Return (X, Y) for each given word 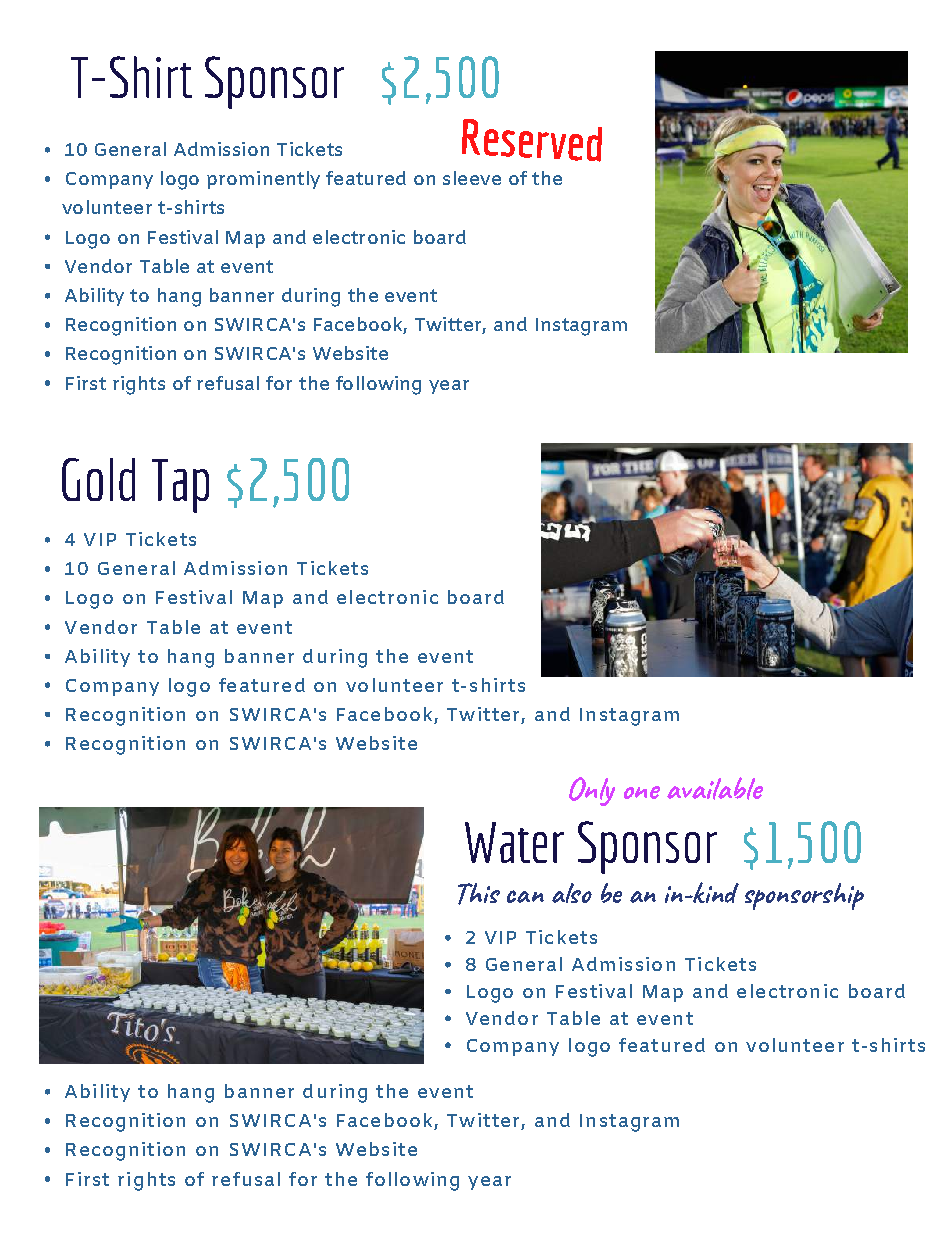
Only (592, 791)
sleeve (472, 178)
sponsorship (804, 896)
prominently (263, 180)
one (642, 792)
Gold (98, 479)
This (479, 894)
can (525, 896)
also (572, 893)
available (715, 788)
